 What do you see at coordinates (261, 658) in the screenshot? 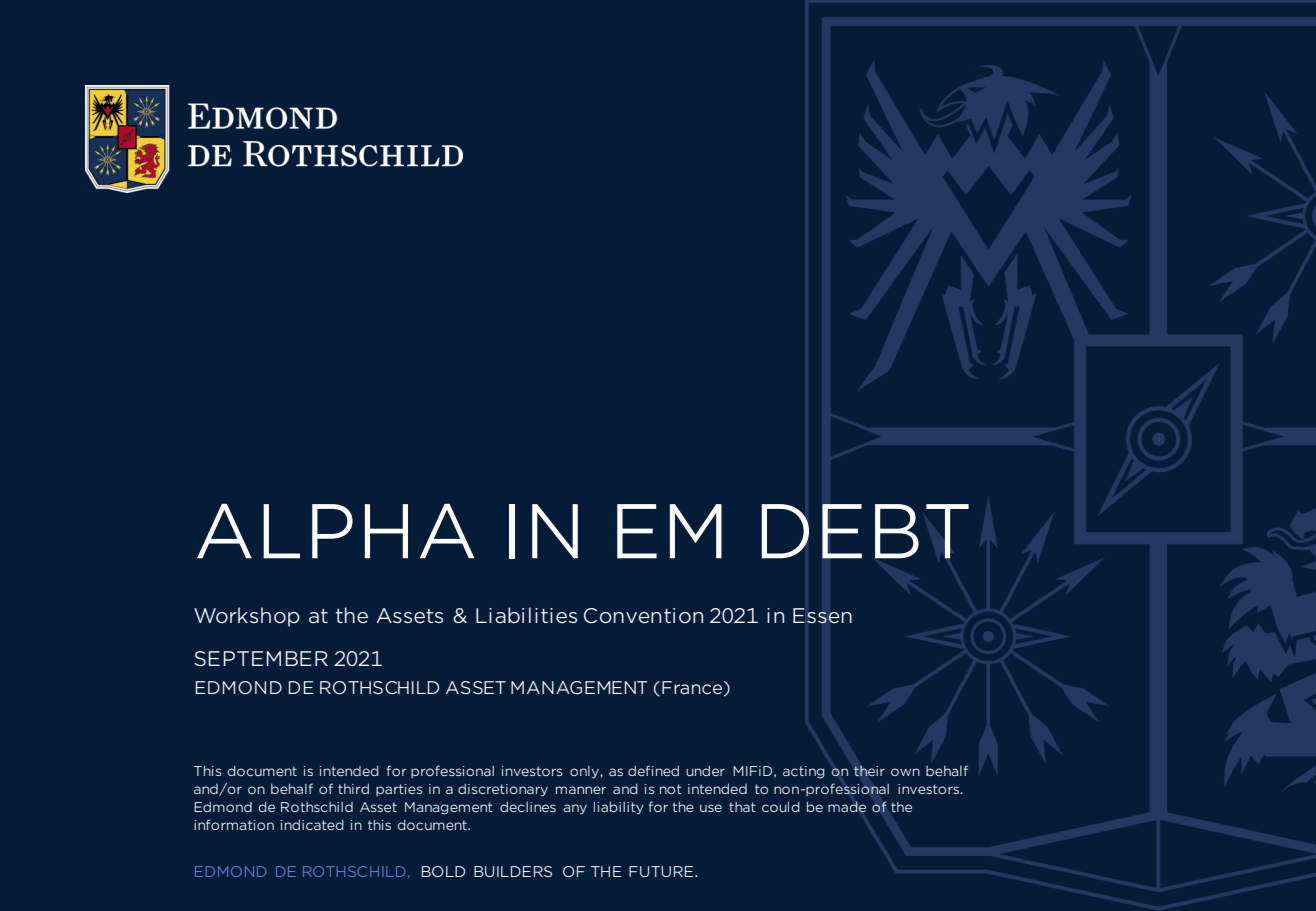
I see `SEPTEMBER` at bounding box center [261, 658].
